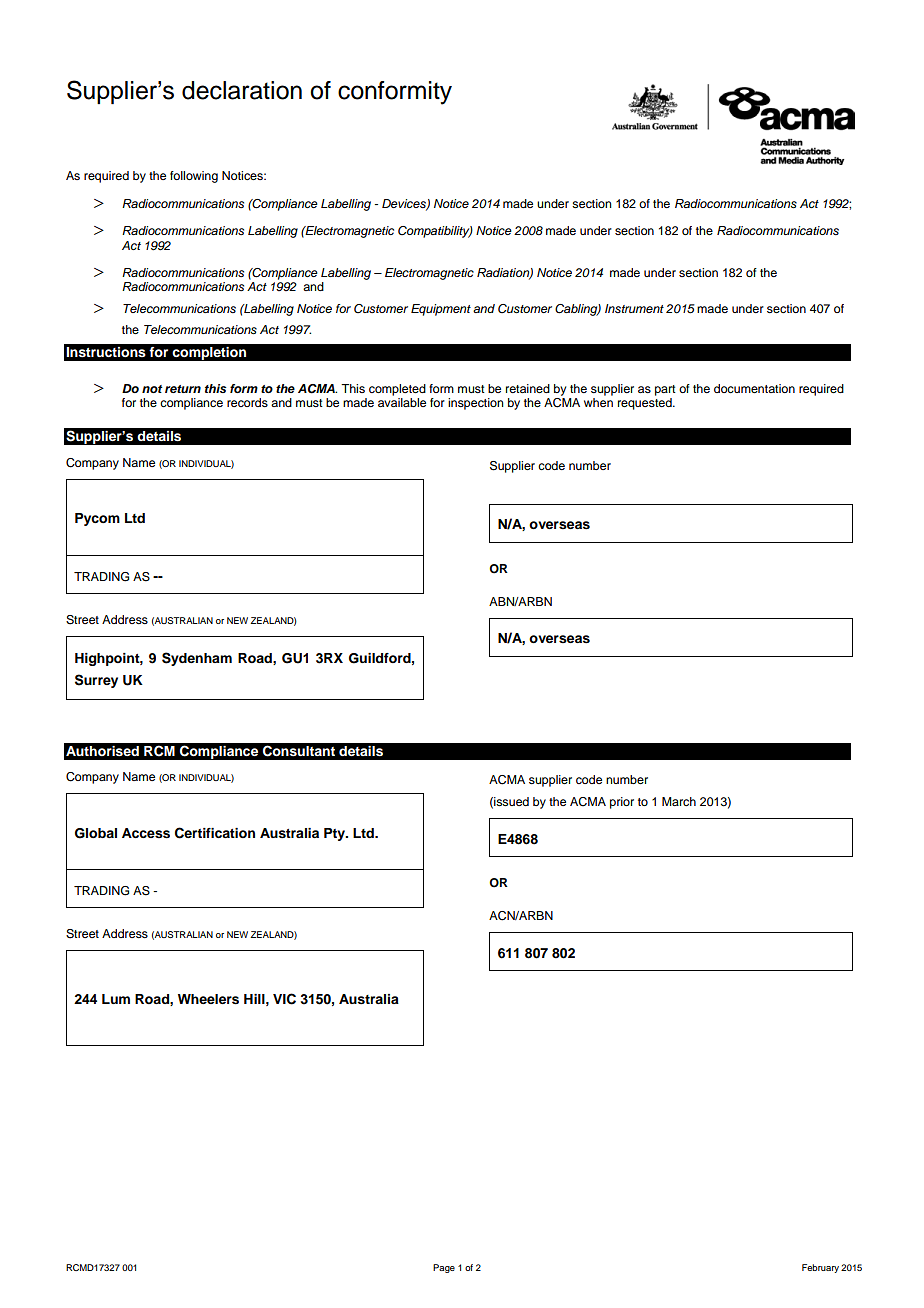 The width and height of the page is (924, 1308). I want to click on Instrument, so click(634, 308).
